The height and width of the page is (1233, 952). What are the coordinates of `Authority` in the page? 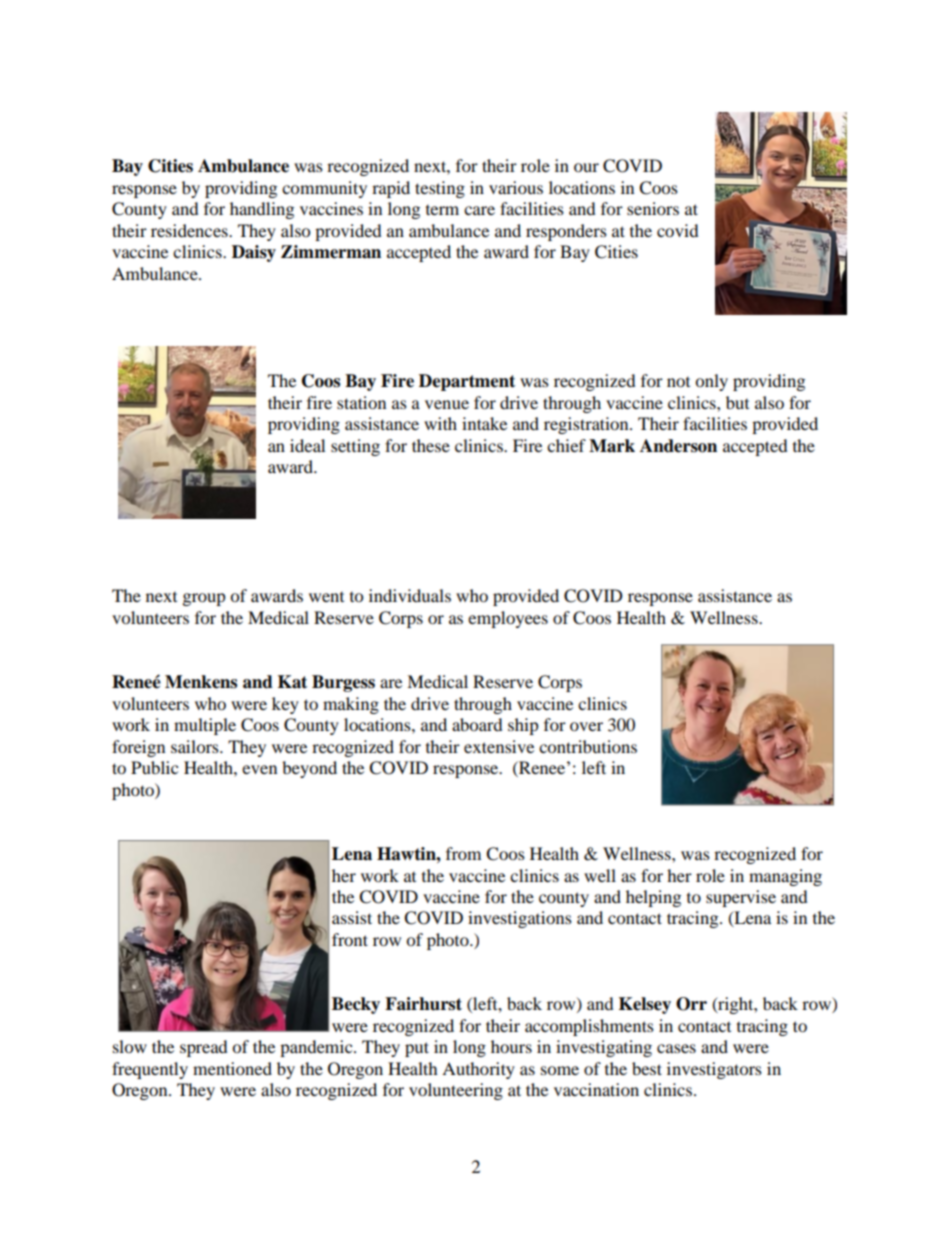 It's located at (478, 1070).
